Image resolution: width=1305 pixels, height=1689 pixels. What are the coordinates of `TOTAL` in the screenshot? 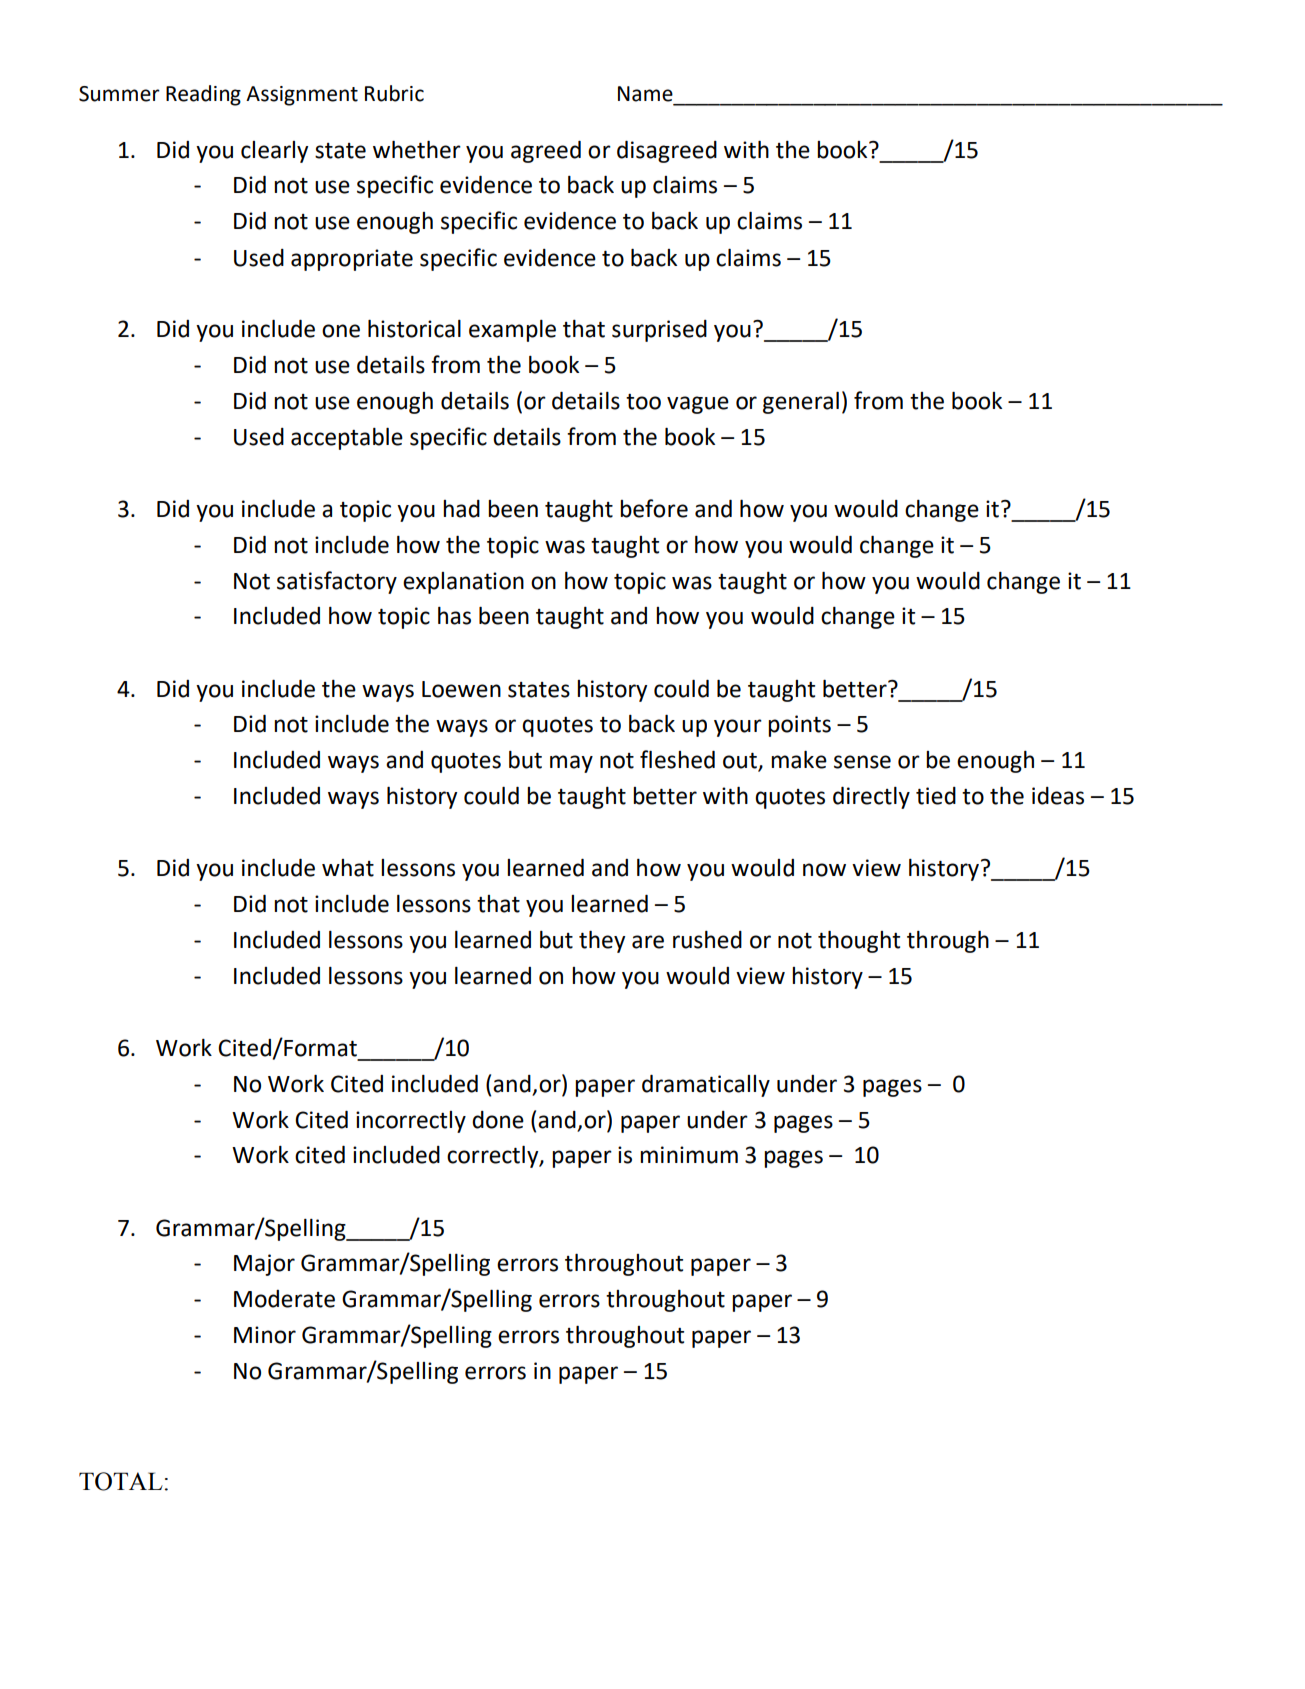 It's located at (121, 1481).
